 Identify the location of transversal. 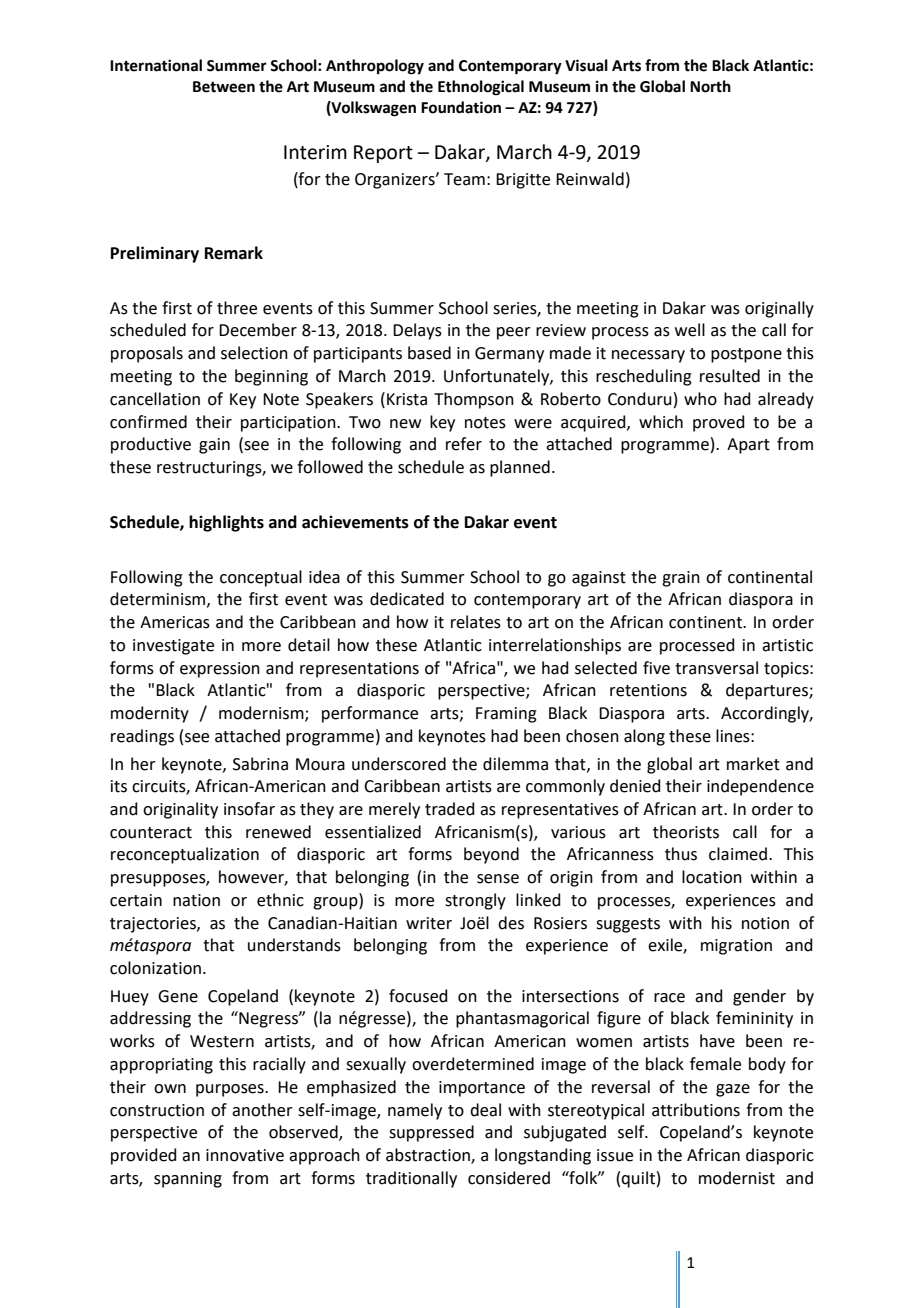
(716, 668).
